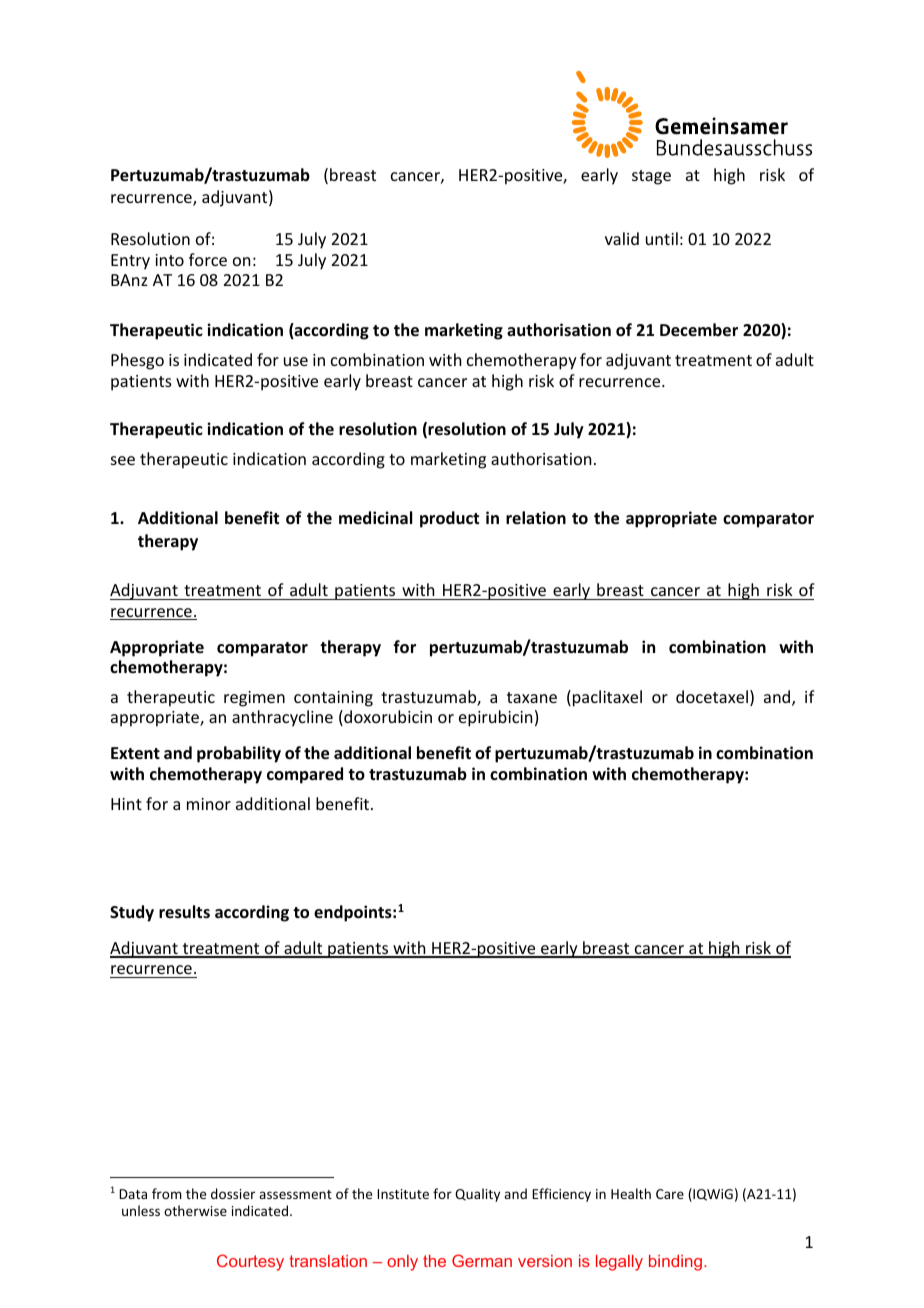 Image resolution: width=924 pixels, height=1308 pixels. I want to click on medicinal, so click(375, 517).
